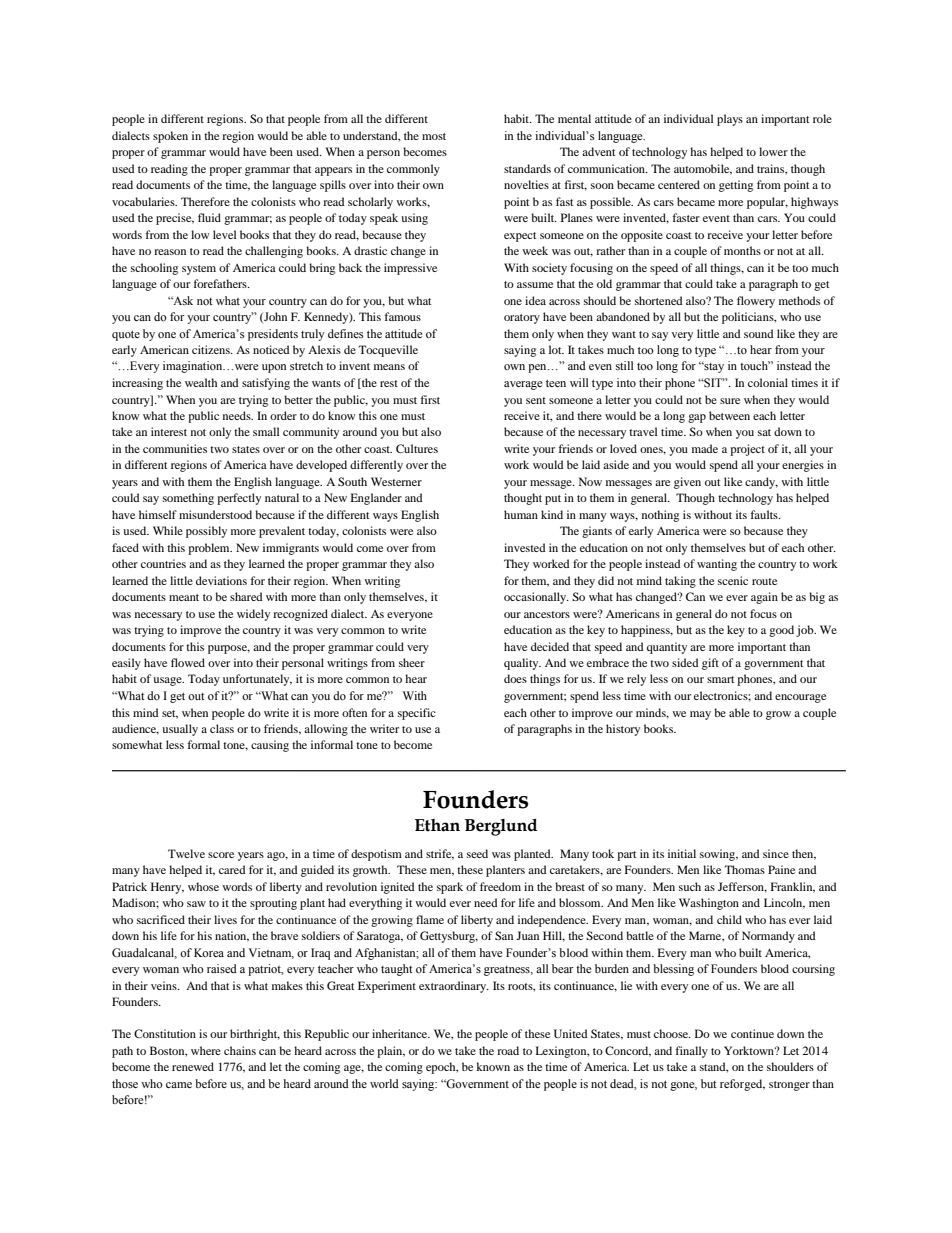 This screenshot has width=952, height=1233. What do you see at coordinates (170, 137) in the screenshot?
I see `spoken` at bounding box center [170, 137].
